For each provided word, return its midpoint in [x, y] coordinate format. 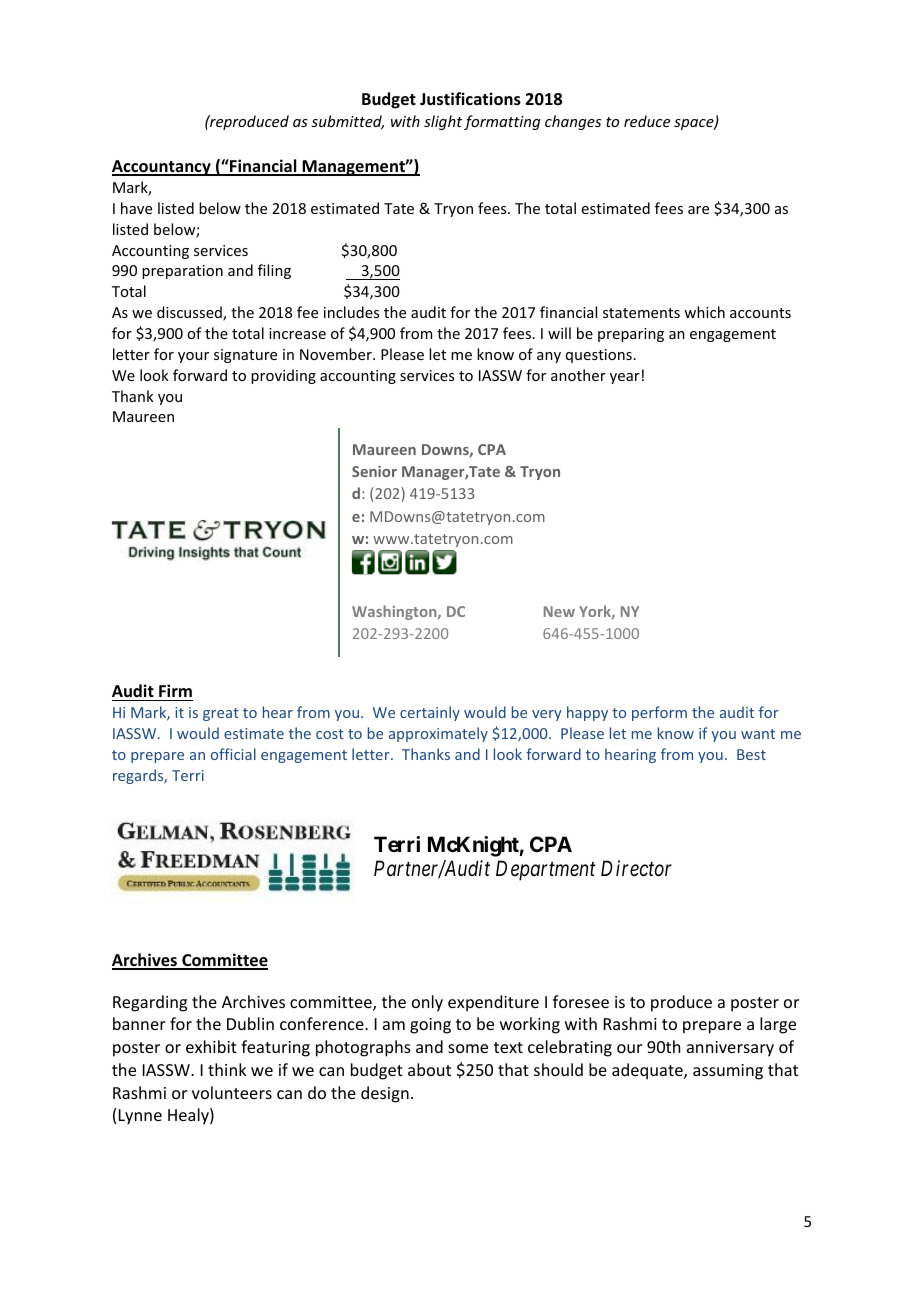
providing [283, 376]
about [429, 1069]
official [233, 754]
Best [751, 754]
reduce [647, 121]
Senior [374, 471]
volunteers [232, 1092]
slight [443, 122]
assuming [728, 1072]
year [625, 378]
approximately [438, 734]
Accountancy [162, 168]
